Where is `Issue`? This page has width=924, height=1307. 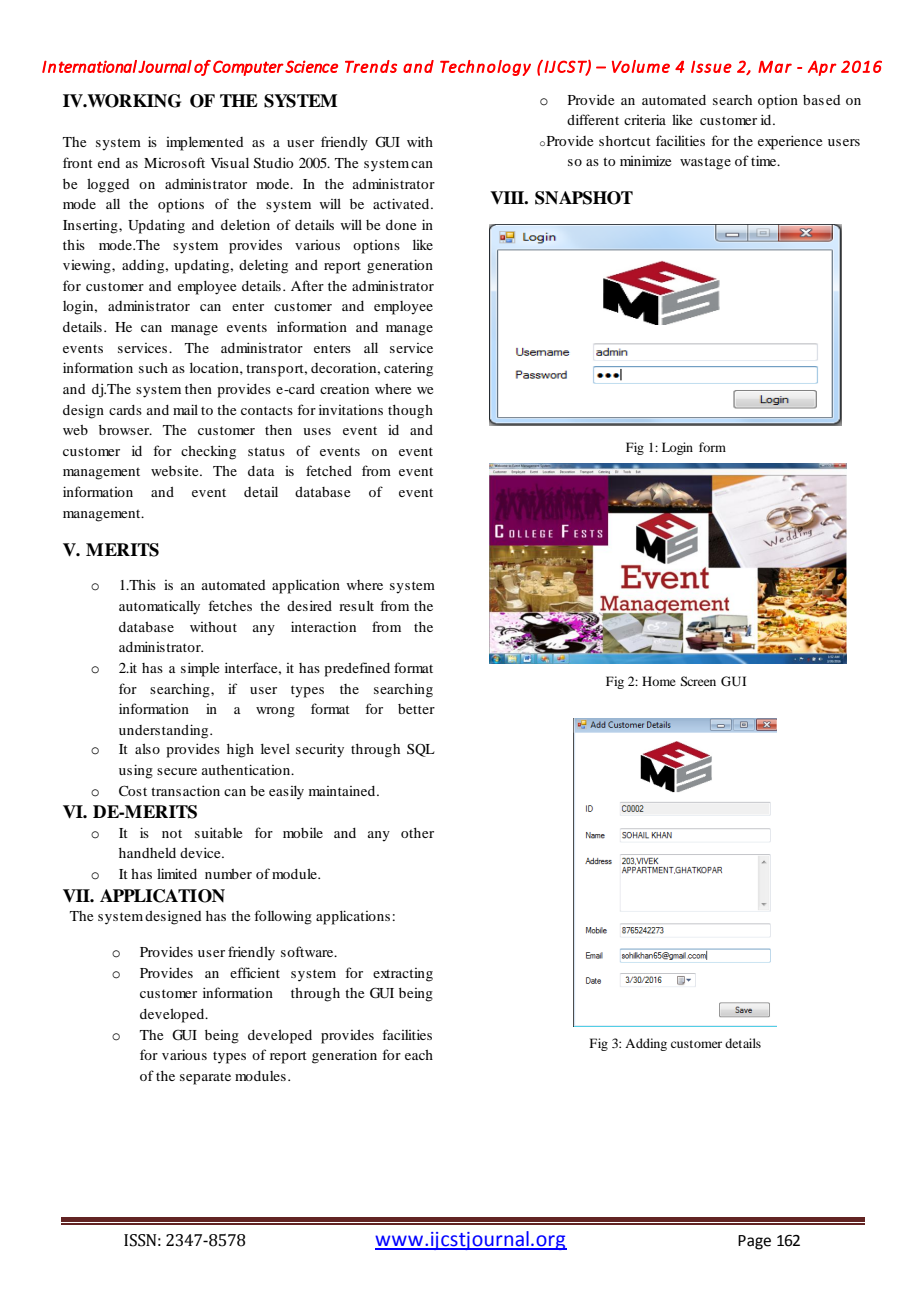
Issue is located at coordinates (711, 67).
